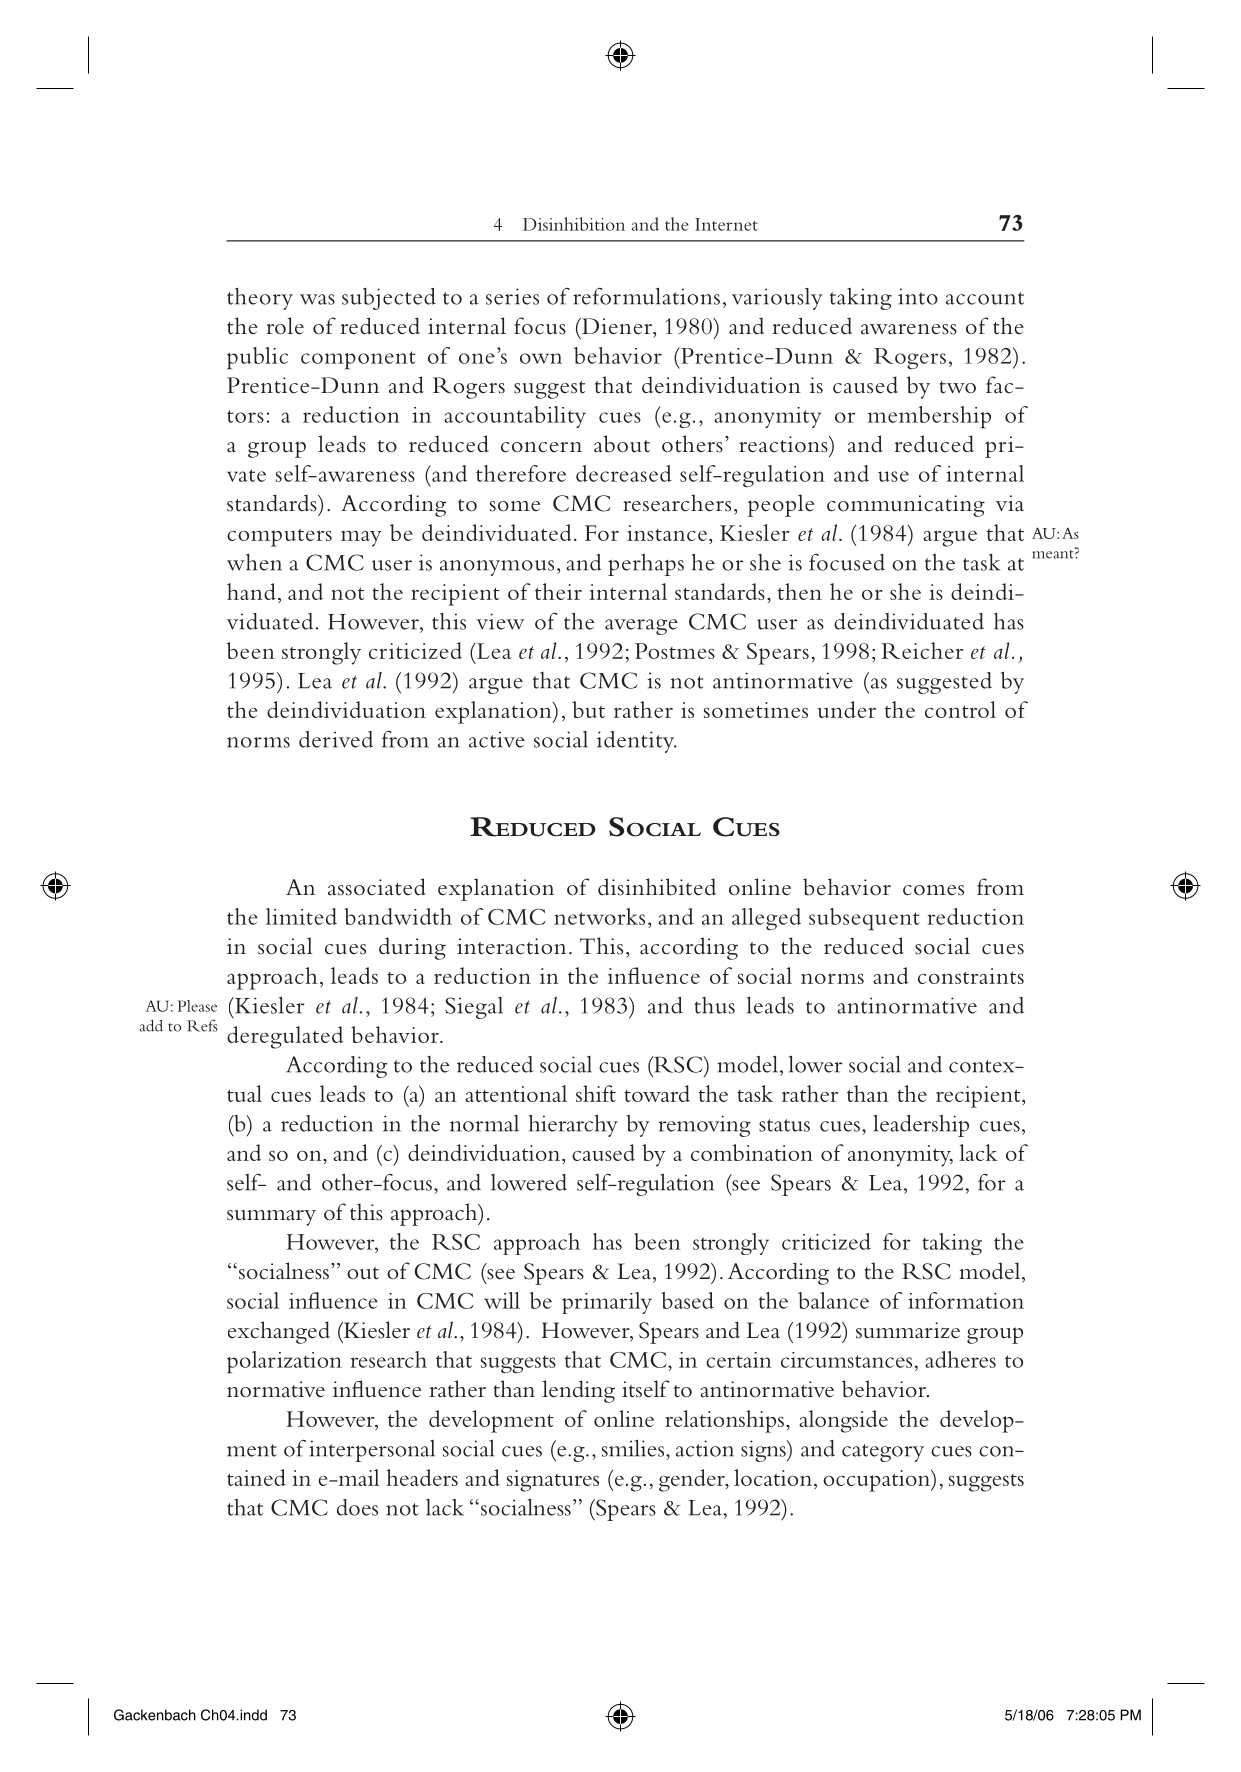 The width and height of the screenshot is (1241, 1772). I want to click on category, so click(883, 1453).
